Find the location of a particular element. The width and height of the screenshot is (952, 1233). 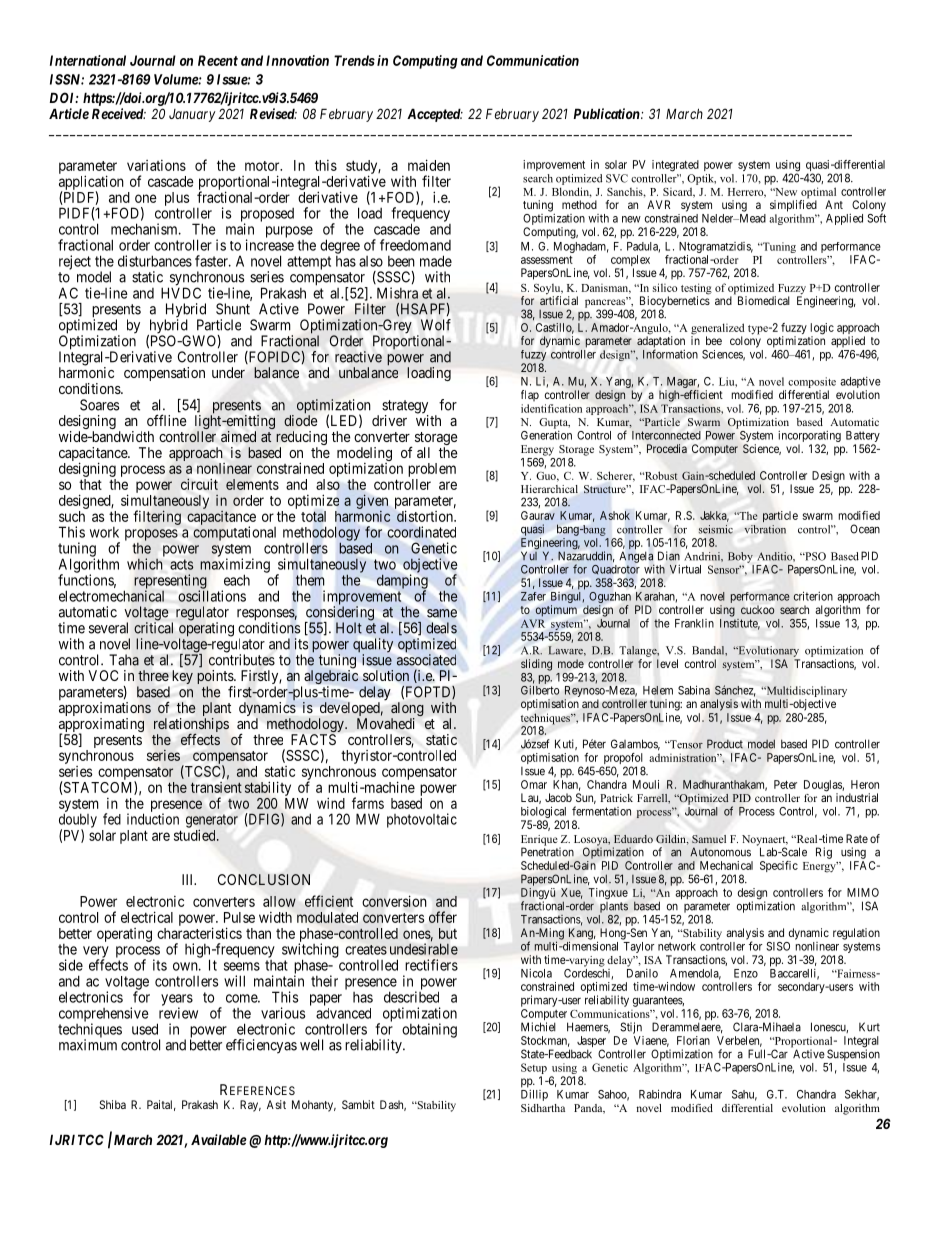

Enrique is located at coordinates (540, 841).
